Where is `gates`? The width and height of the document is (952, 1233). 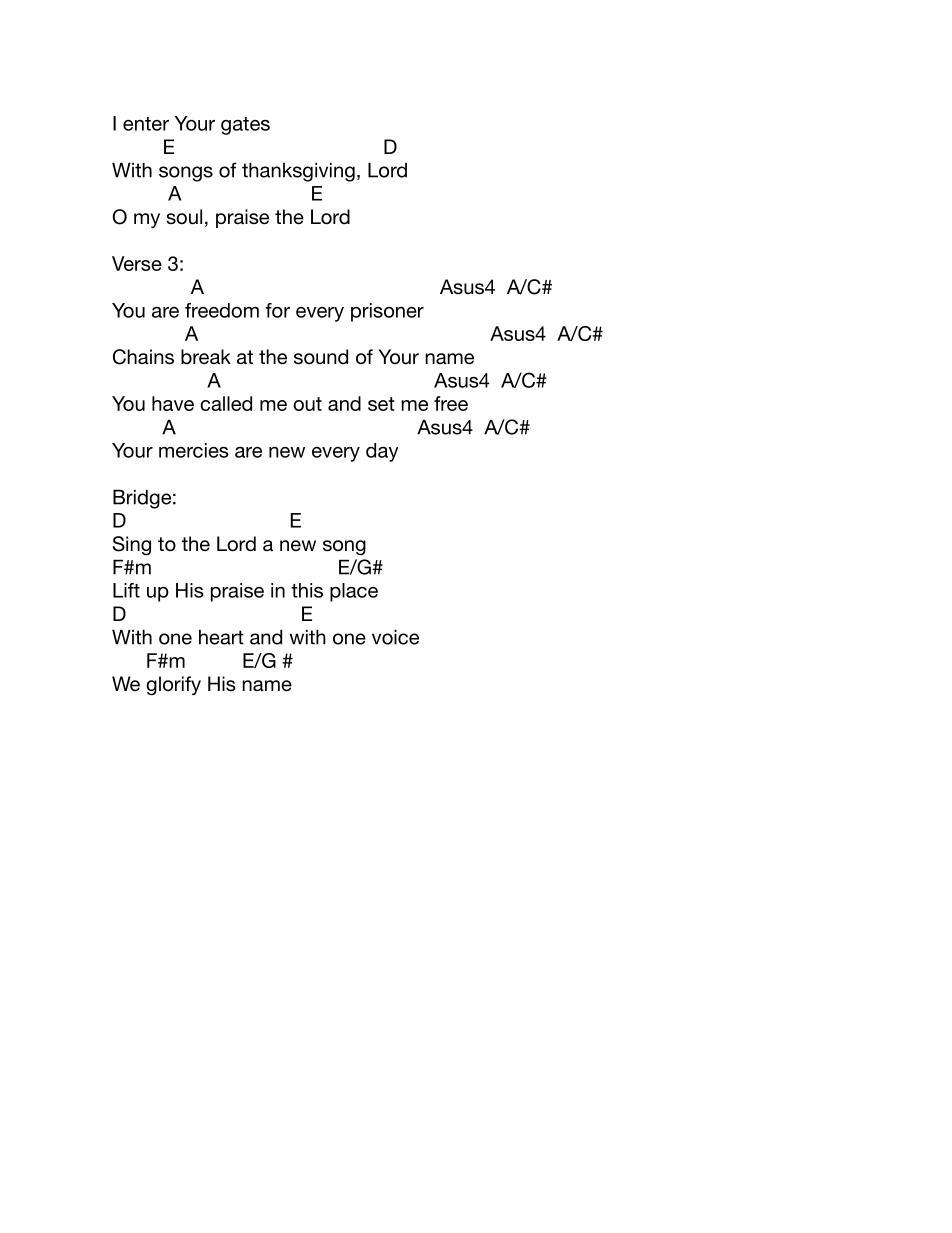 gates is located at coordinates (245, 126).
